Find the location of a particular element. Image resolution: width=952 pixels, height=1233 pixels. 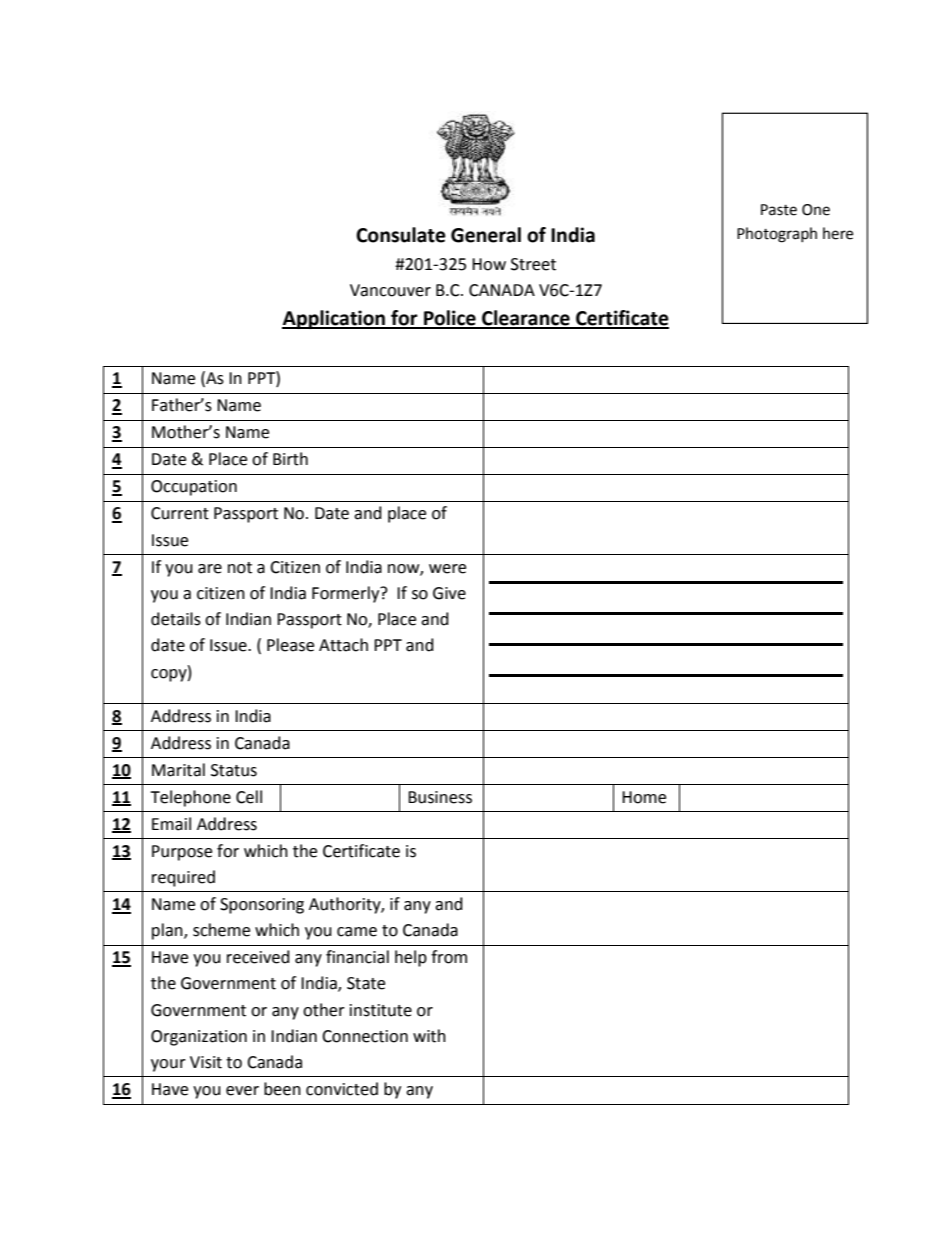

General is located at coordinates (486, 235).
